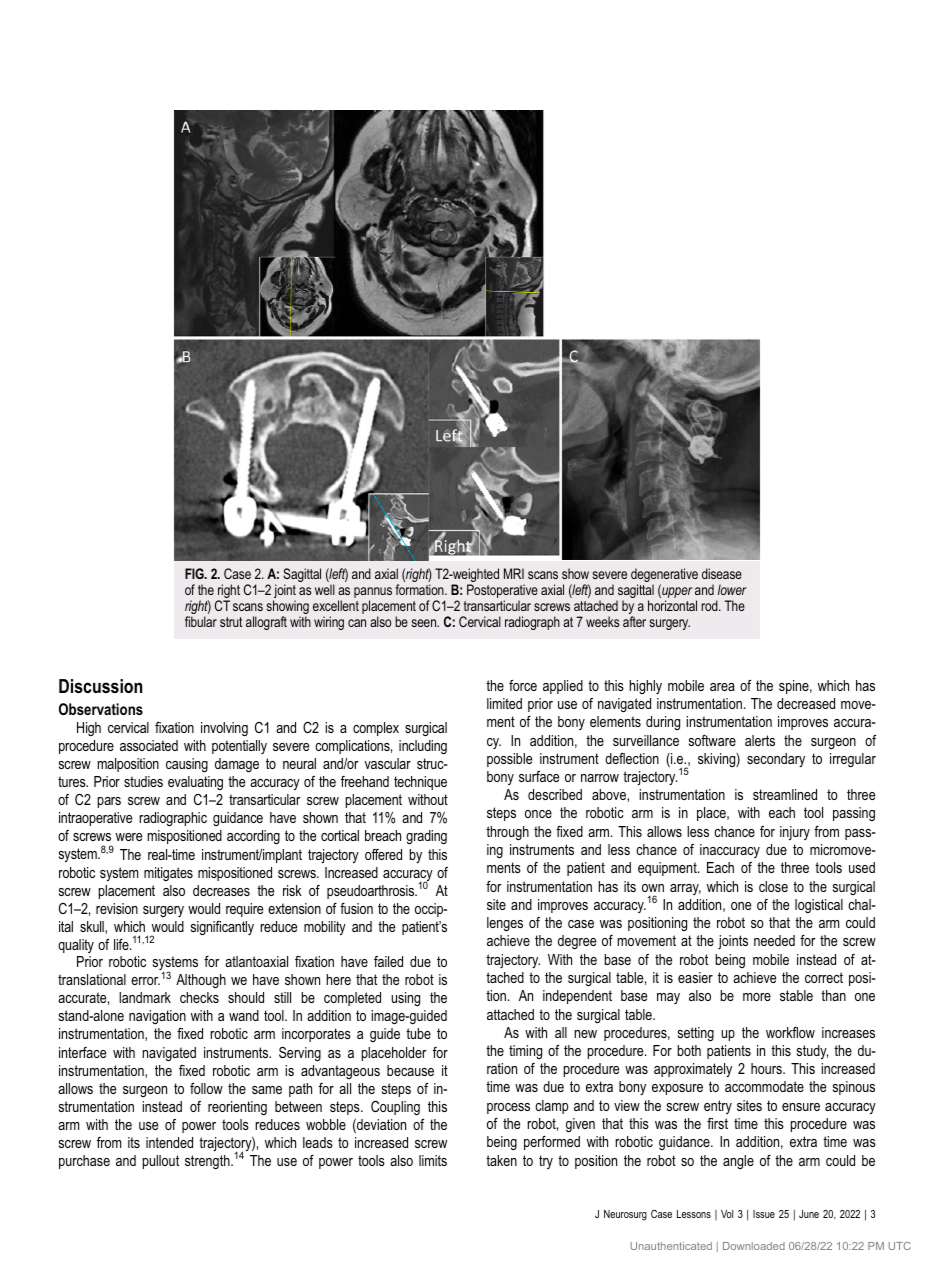 Image resolution: width=952 pixels, height=1275 pixels. What do you see at coordinates (160, 1162) in the screenshot?
I see `pullout` at bounding box center [160, 1162].
